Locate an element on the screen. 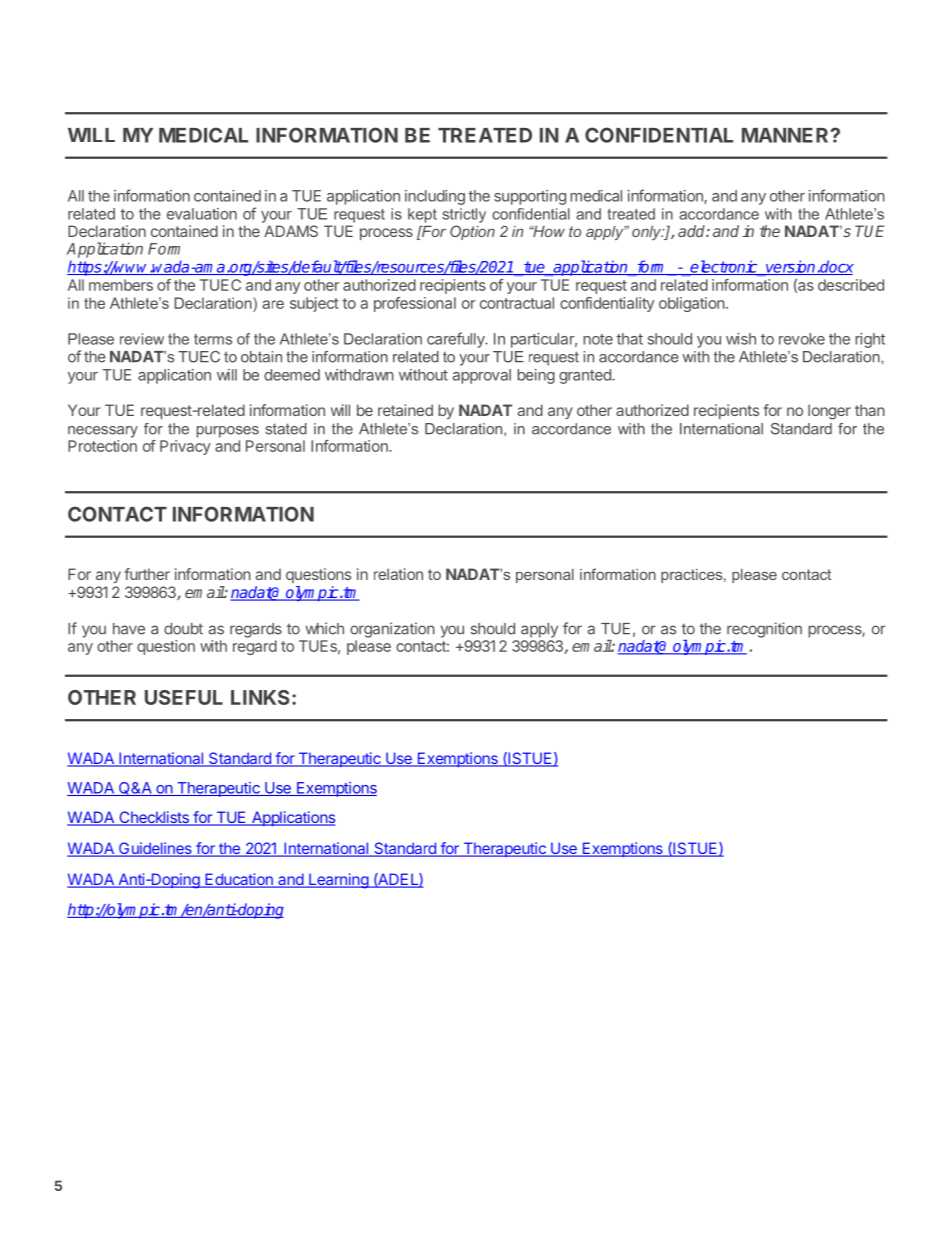 The width and height of the screenshot is (952, 1233). contractual is located at coordinates (517, 303).
